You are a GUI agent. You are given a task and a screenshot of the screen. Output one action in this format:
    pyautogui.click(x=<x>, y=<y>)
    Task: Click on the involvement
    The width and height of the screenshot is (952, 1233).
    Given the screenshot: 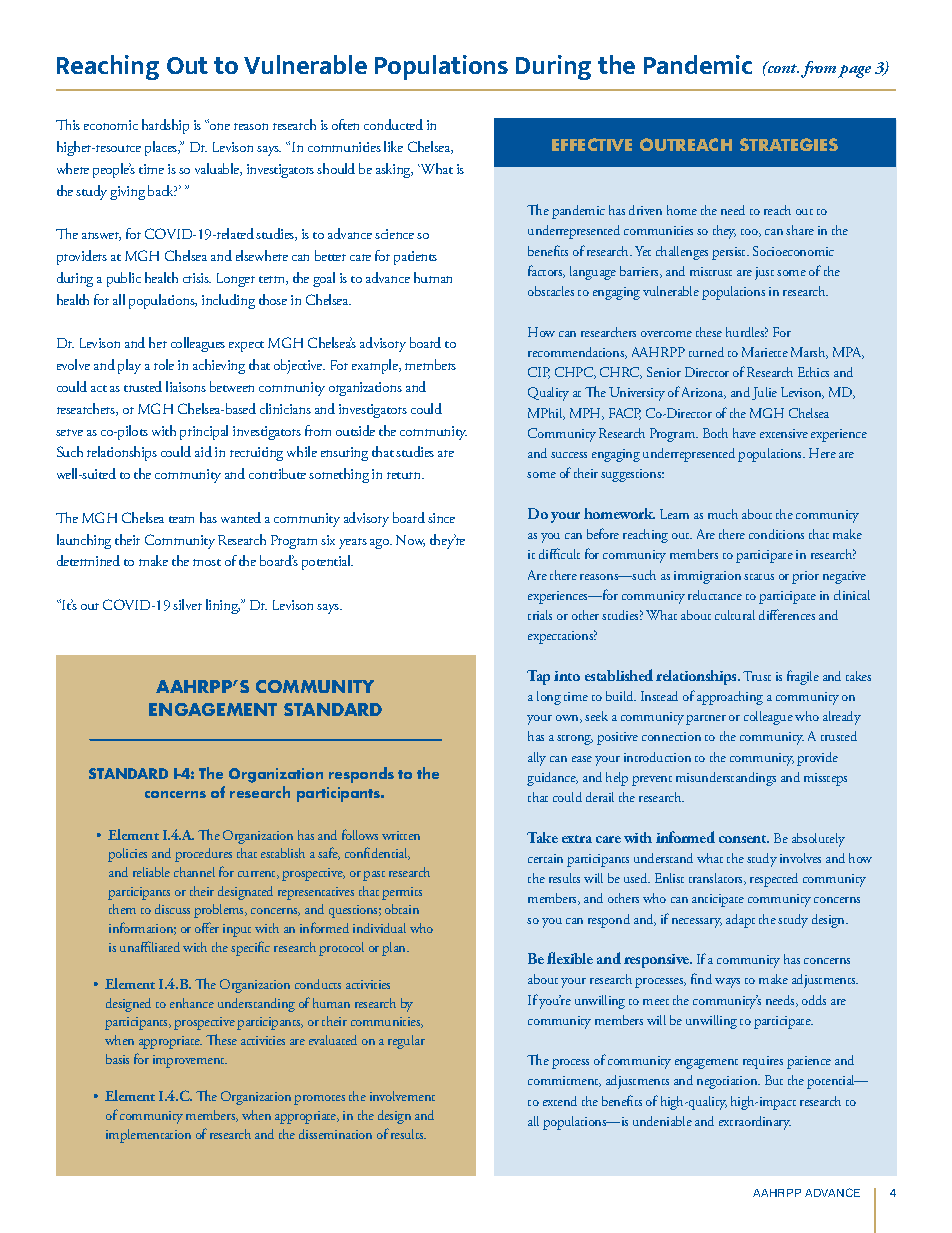 What is the action you would take?
    pyautogui.click(x=402, y=1096)
